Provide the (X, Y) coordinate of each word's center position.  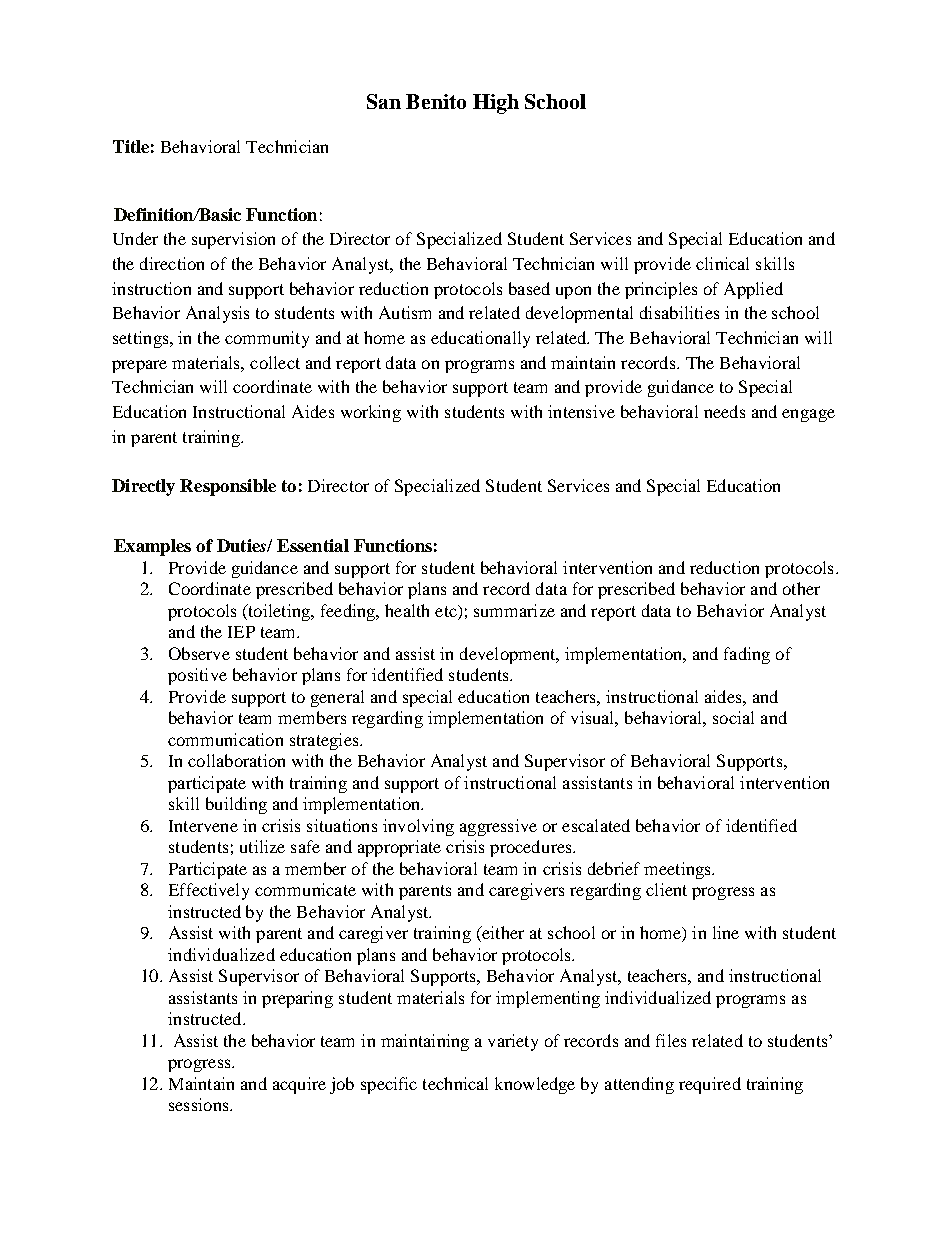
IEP (241, 632)
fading (747, 655)
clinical (722, 263)
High (496, 104)
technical (455, 1083)
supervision (233, 240)
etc (447, 612)
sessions (200, 1104)
